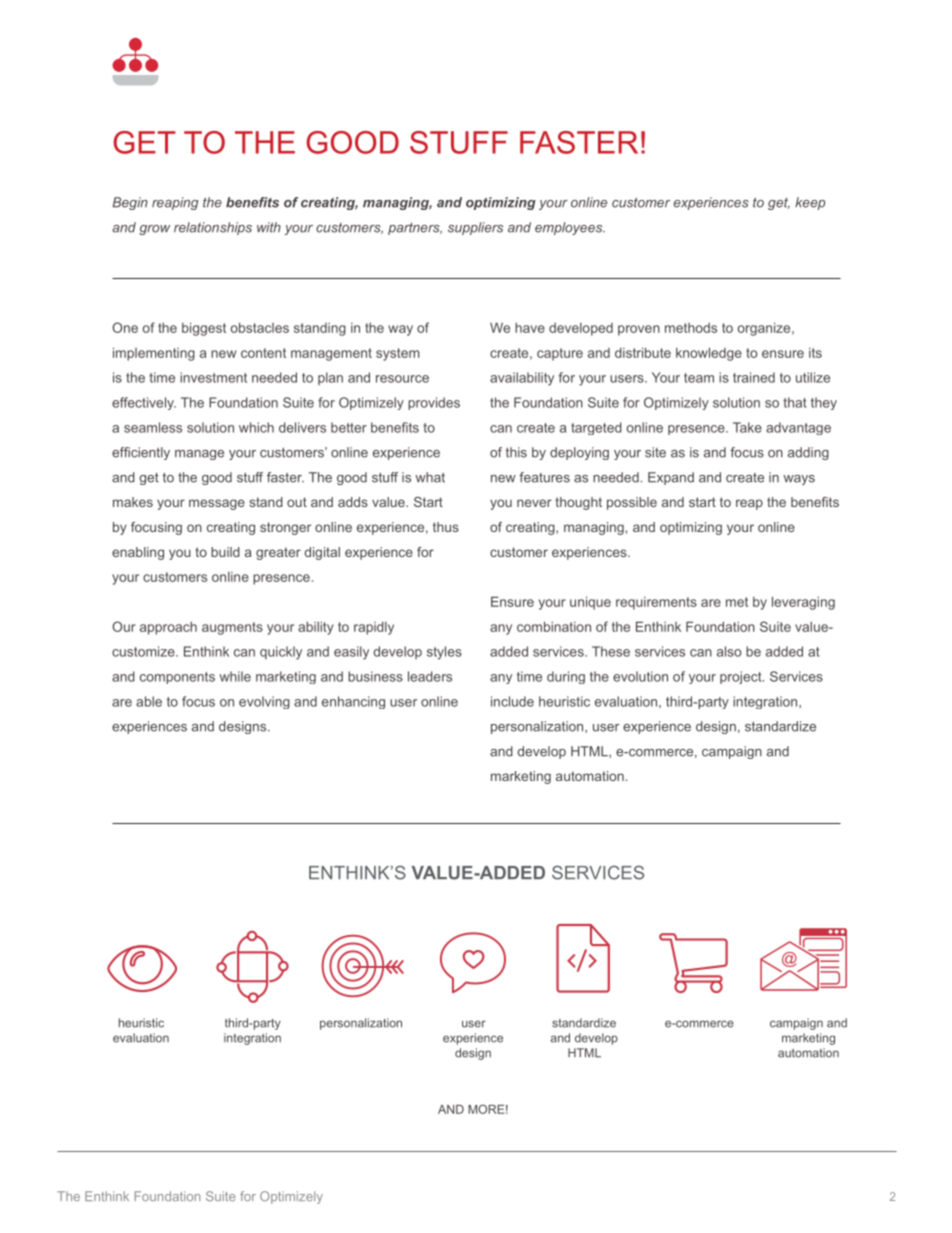  Describe the element at coordinates (742, 677) in the screenshot. I see `project` at that location.
